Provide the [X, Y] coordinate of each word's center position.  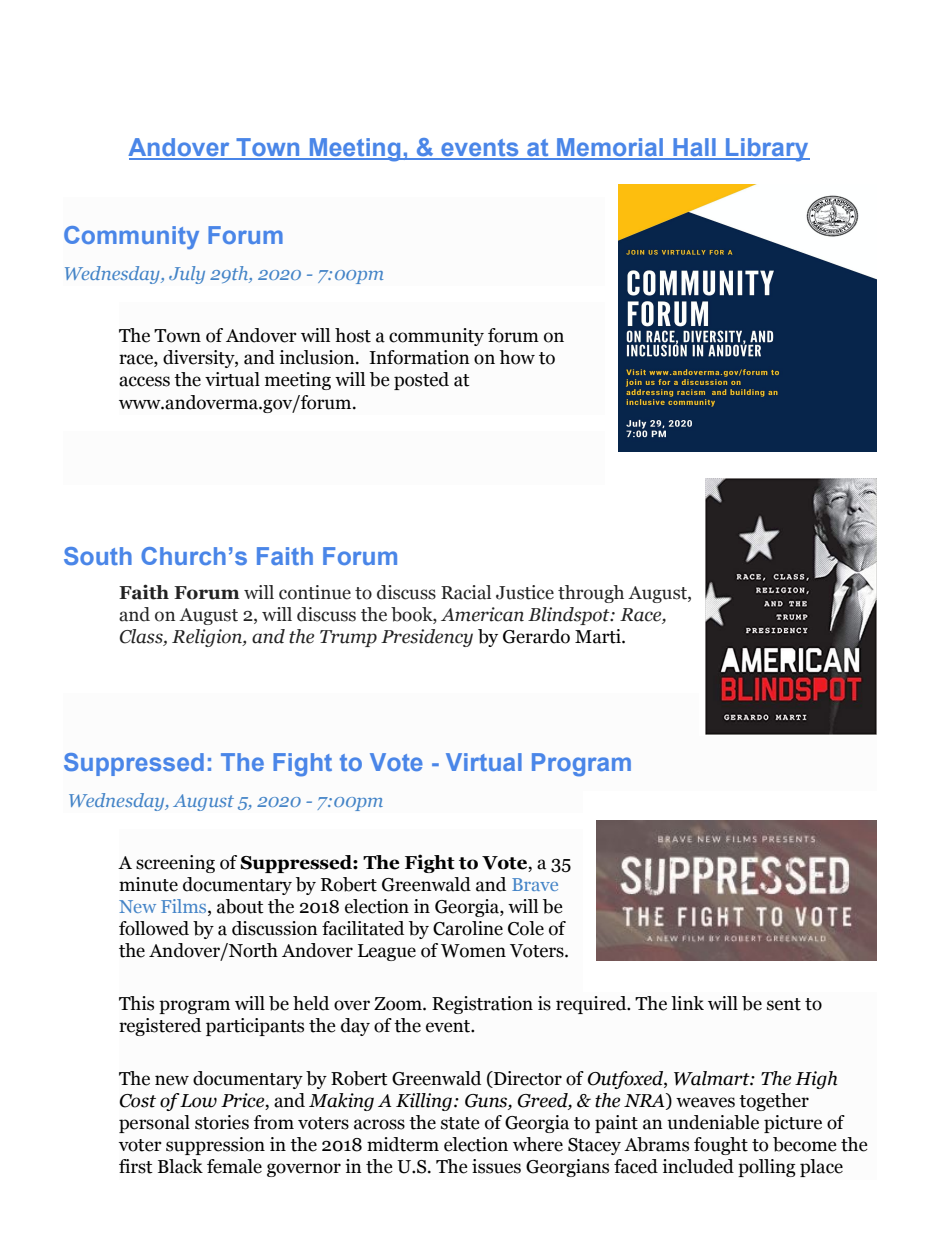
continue [315, 592]
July [187, 275]
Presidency [427, 638]
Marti [599, 636]
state [460, 1123]
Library [767, 150]
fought [721, 1146]
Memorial [610, 148]
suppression [215, 1146]
